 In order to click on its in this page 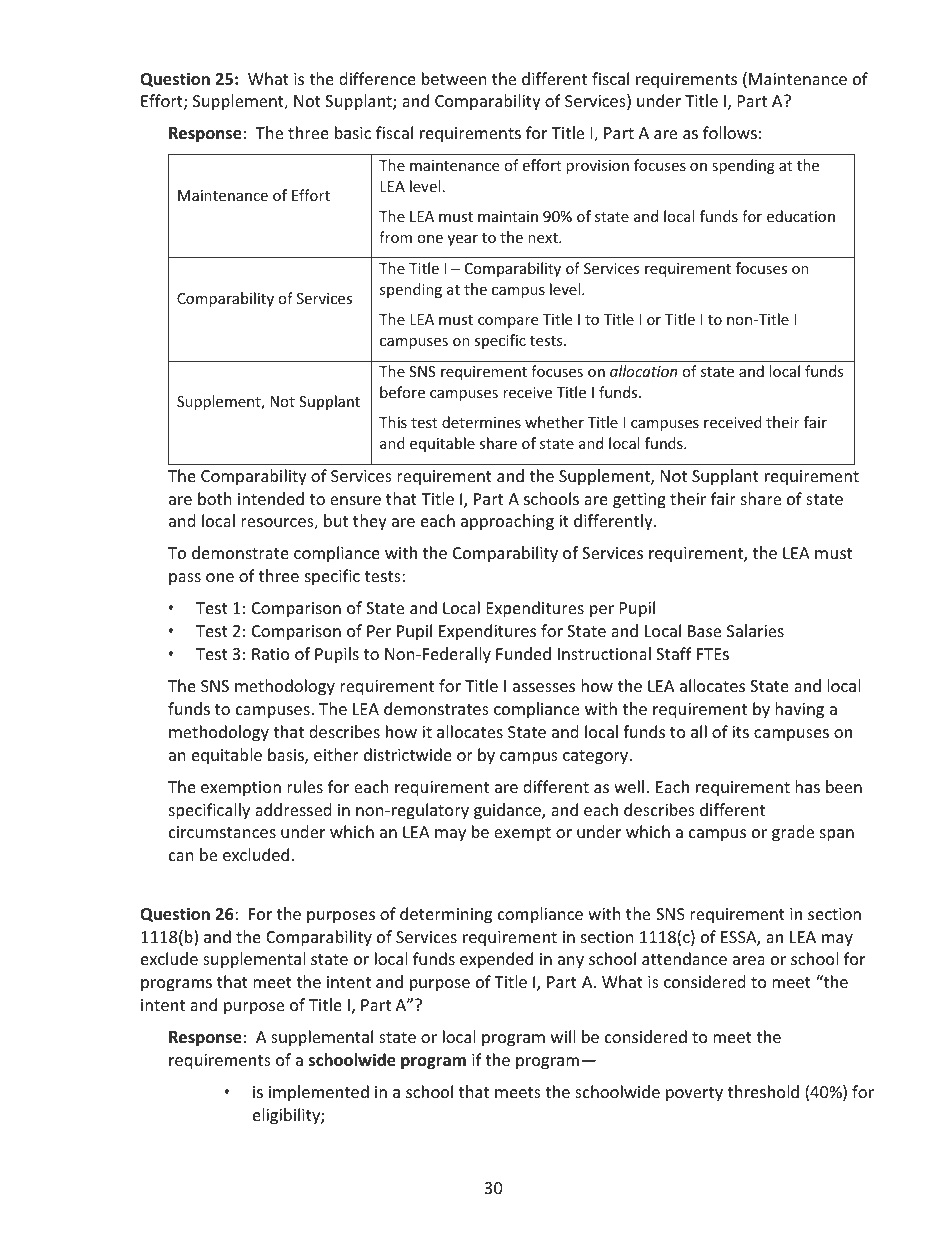, I will do `click(740, 732)`.
